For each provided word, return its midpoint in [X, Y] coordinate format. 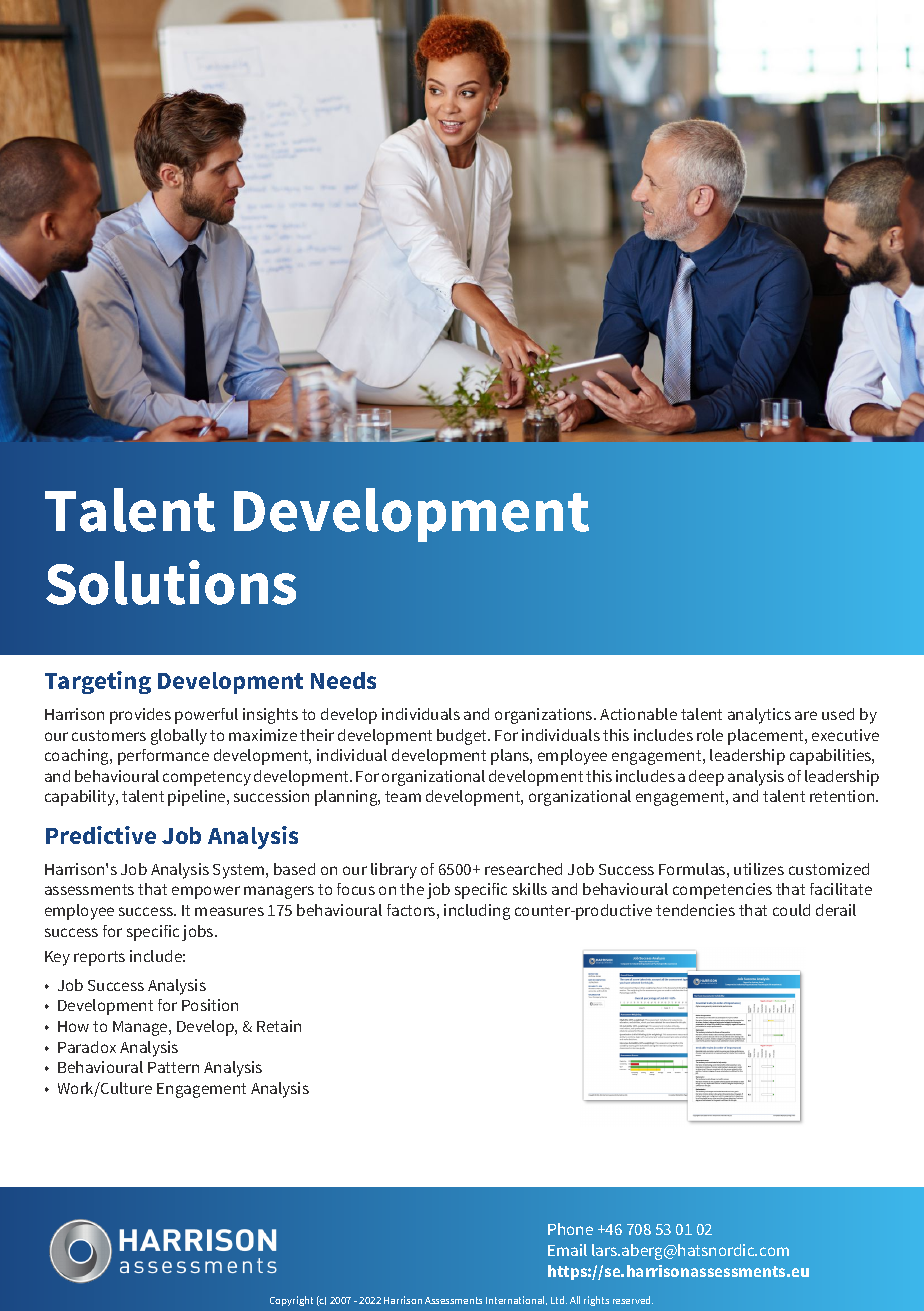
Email [567, 1250]
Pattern [173, 1067]
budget [463, 737]
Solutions [171, 582]
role [710, 735]
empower [206, 892]
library [394, 871]
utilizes [759, 869]
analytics [759, 716]
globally [179, 737]
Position [210, 1005]
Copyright [291, 1301]
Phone [570, 1229]
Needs [343, 680]
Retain [279, 1026]
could [791, 910]
